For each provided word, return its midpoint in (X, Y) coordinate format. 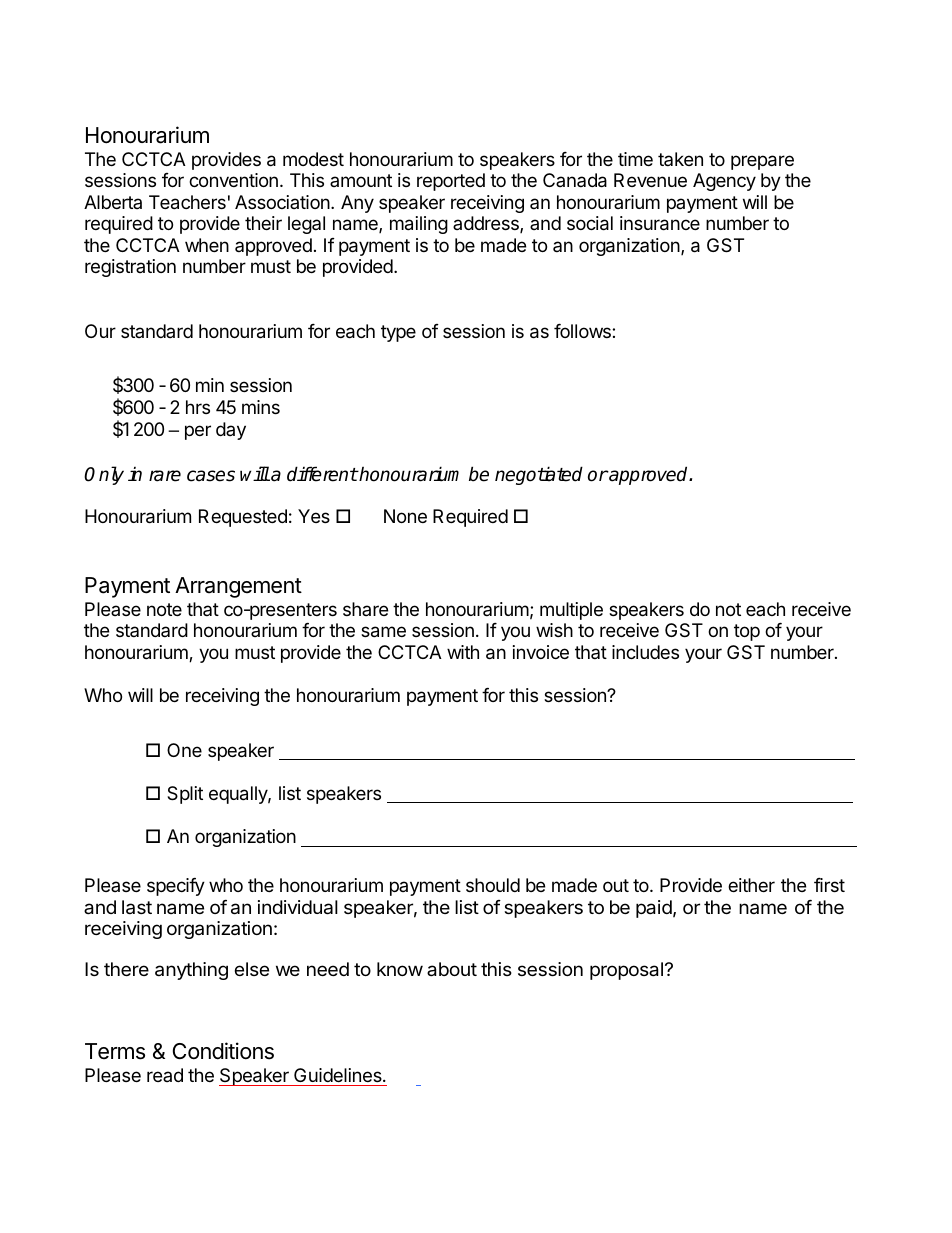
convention (233, 180)
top (747, 632)
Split (185, 795)
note (164, 609)
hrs (198, 407)
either (751, 885)
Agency (724, 182)
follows (583, 331)
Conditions (223, 1051)
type (398, 333)
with (463, 652)
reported (451, 182)
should (493, 885)
